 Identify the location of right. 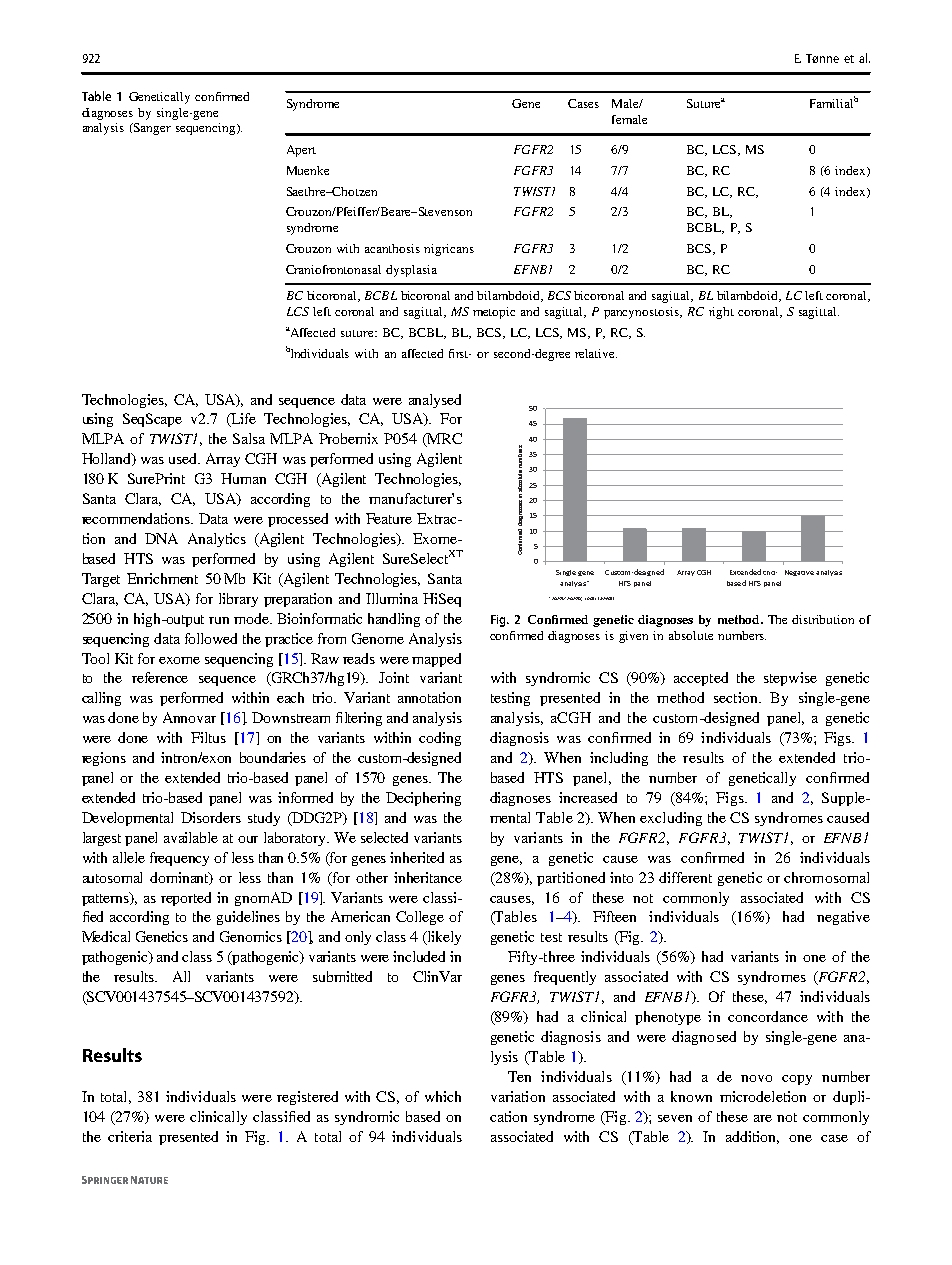
(721, 313).
